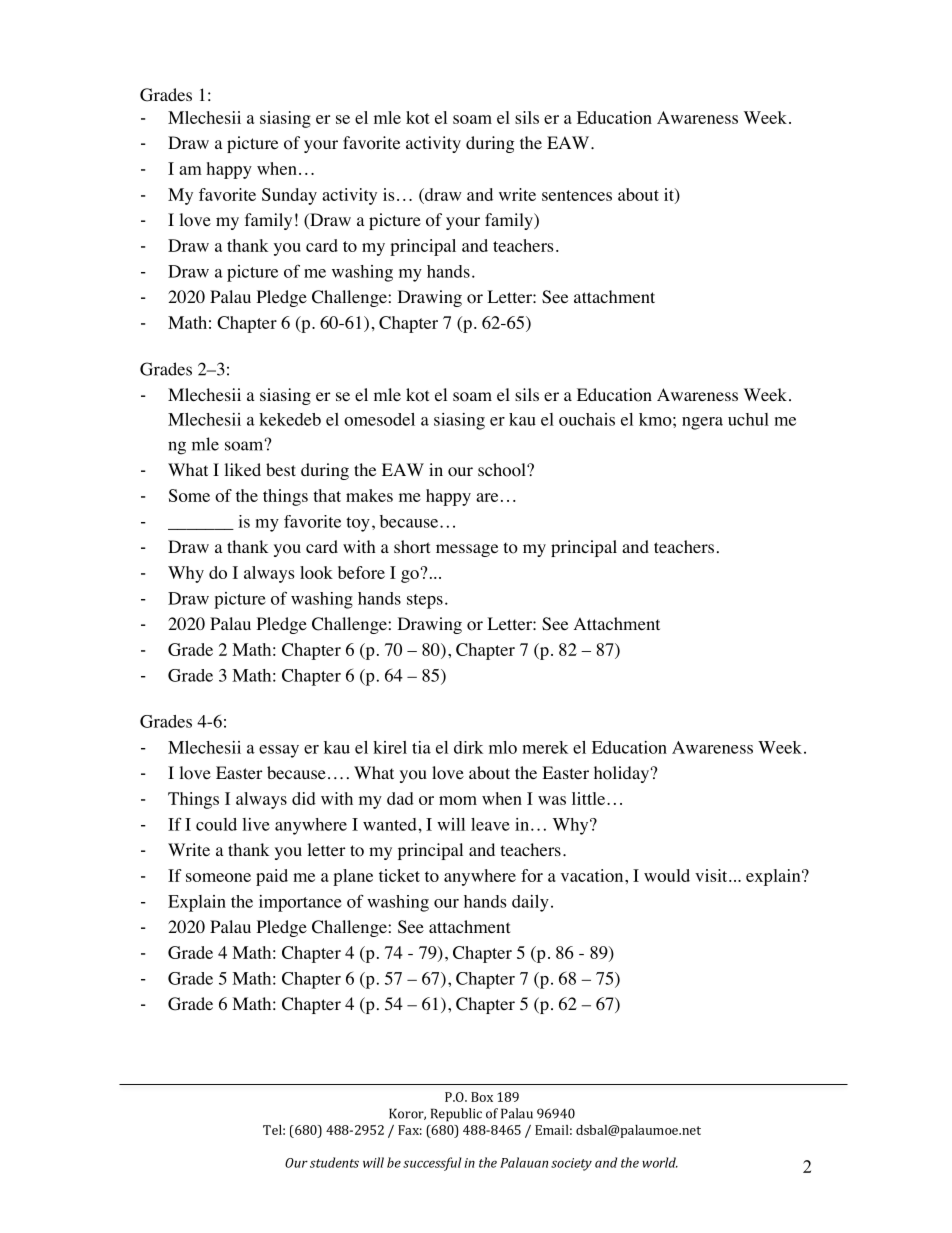 This document has width=952, height=1233. Describe the element at coordinates (279, 751) in the document. I see `essay` at that location.
